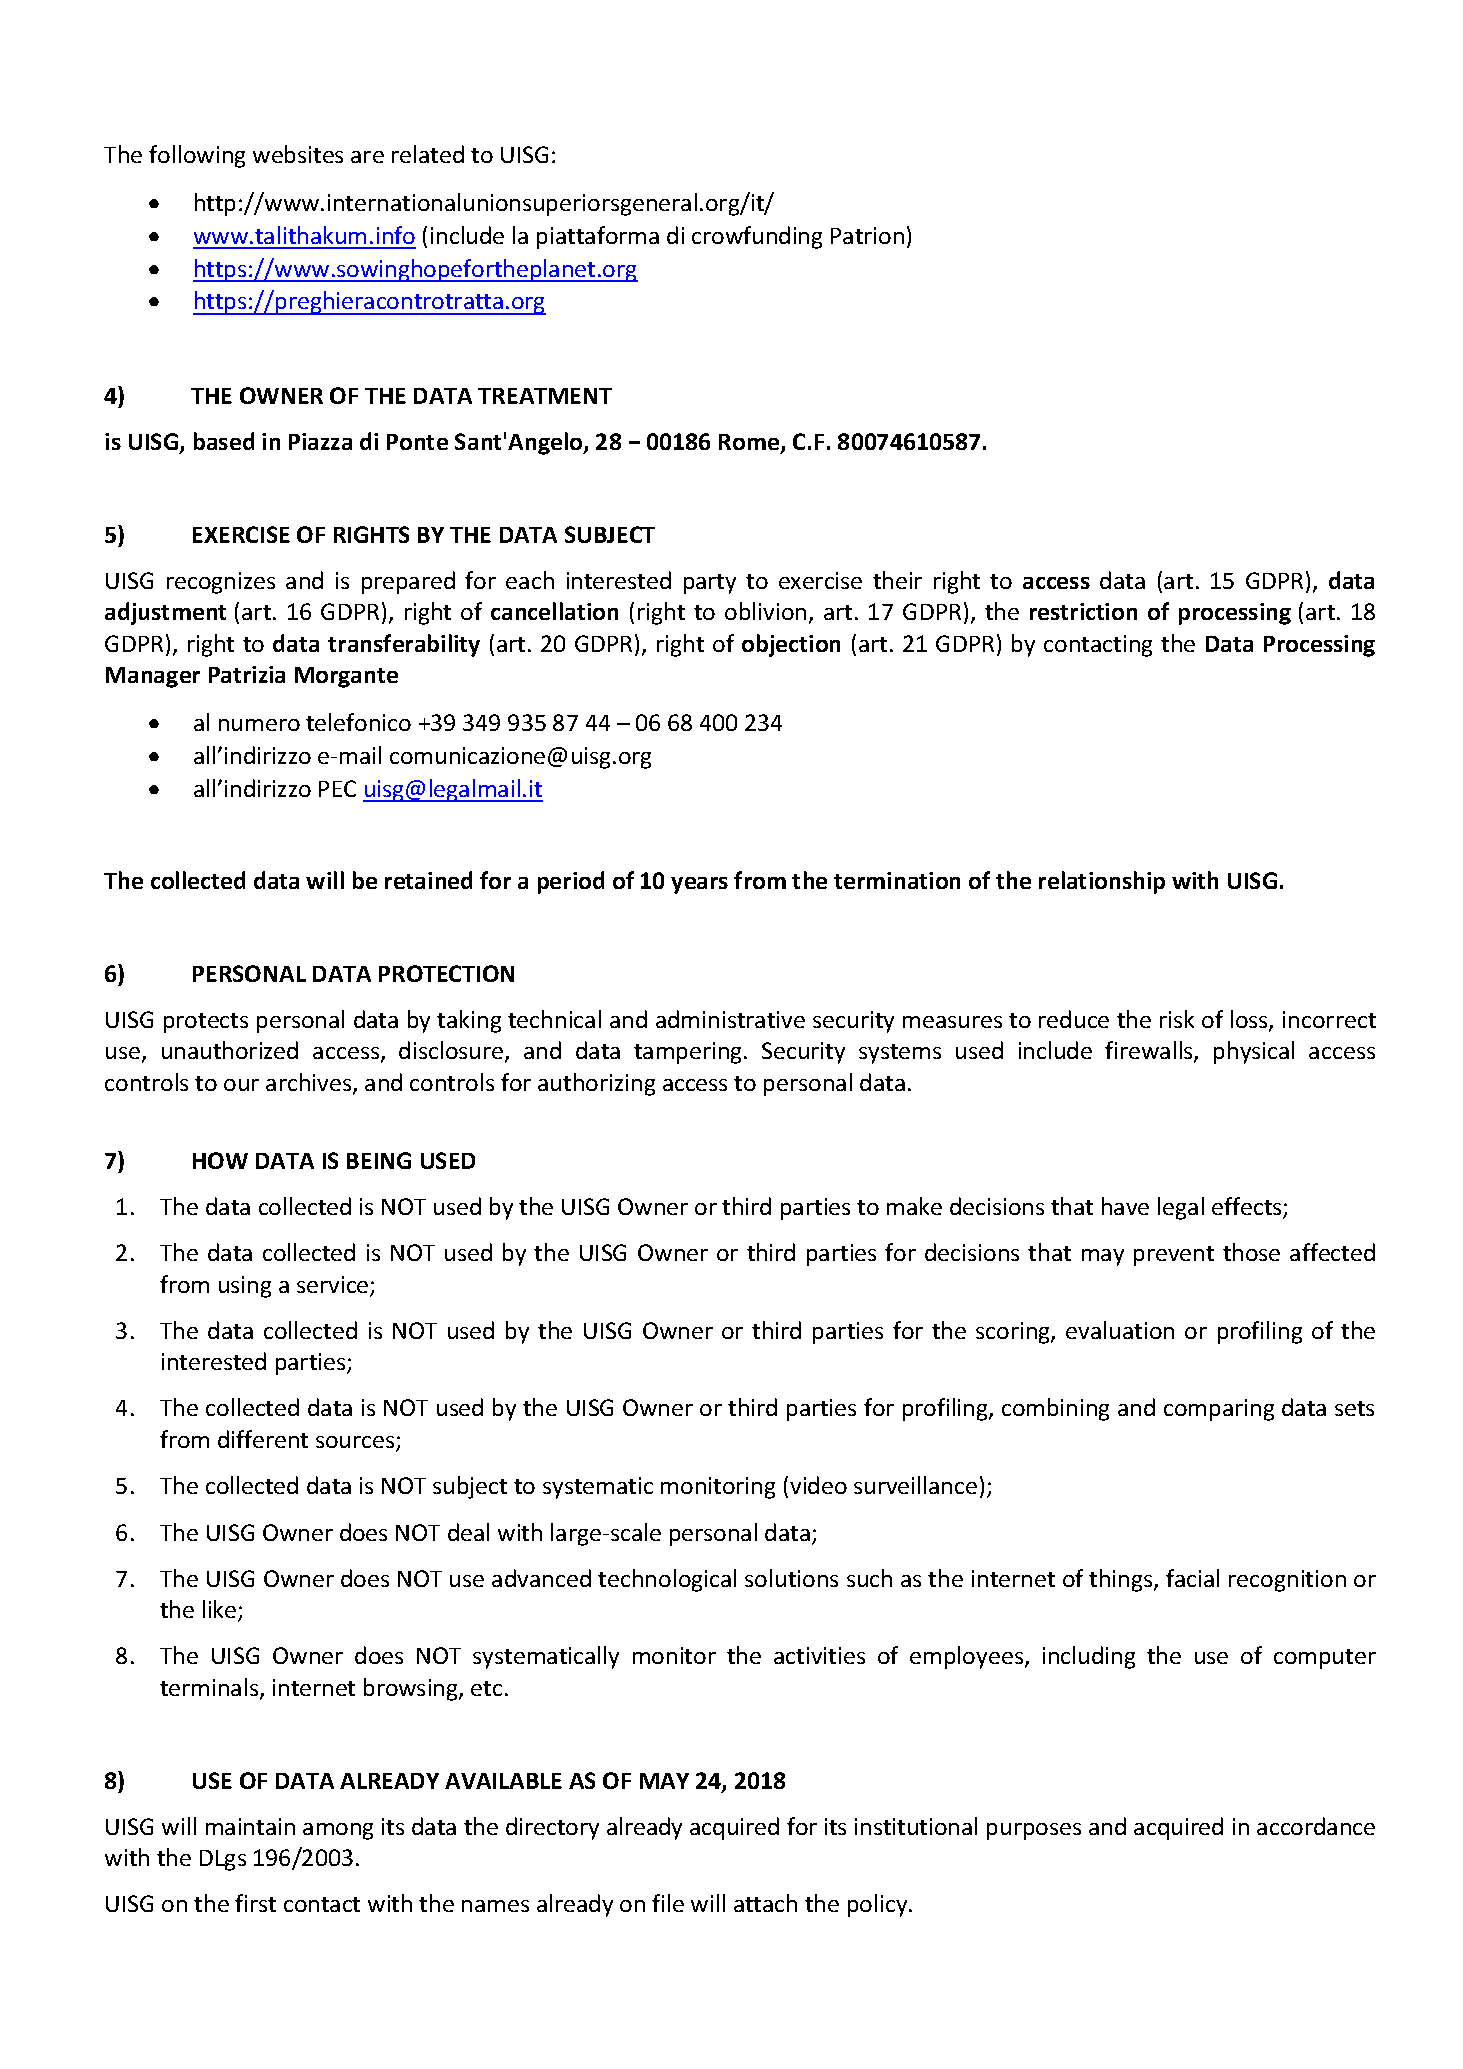 This document has height=2069, width=1463. I want to click on websites, so click(298, 154).
